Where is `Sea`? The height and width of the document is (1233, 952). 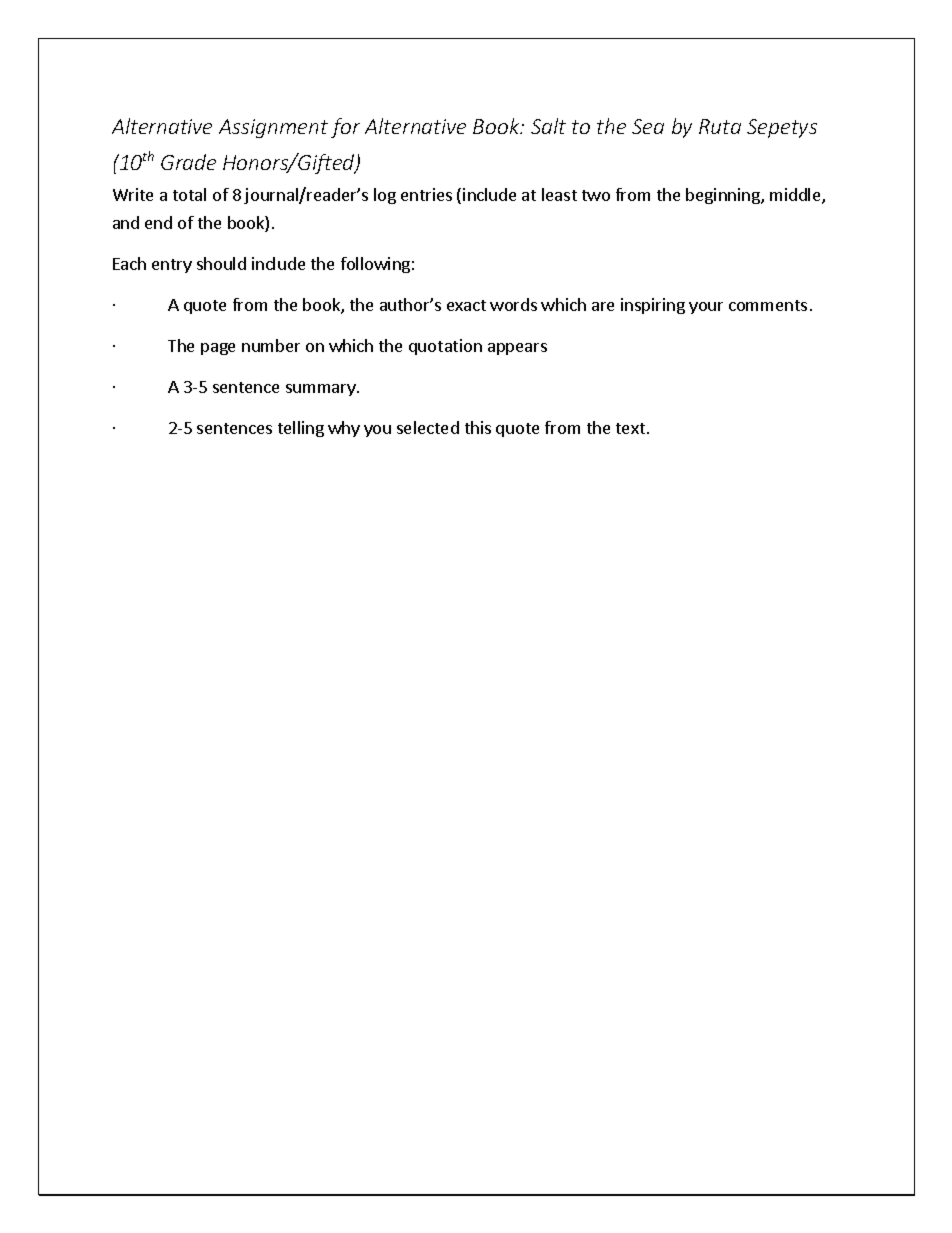 Sea is located at coordinates (648, 126).
